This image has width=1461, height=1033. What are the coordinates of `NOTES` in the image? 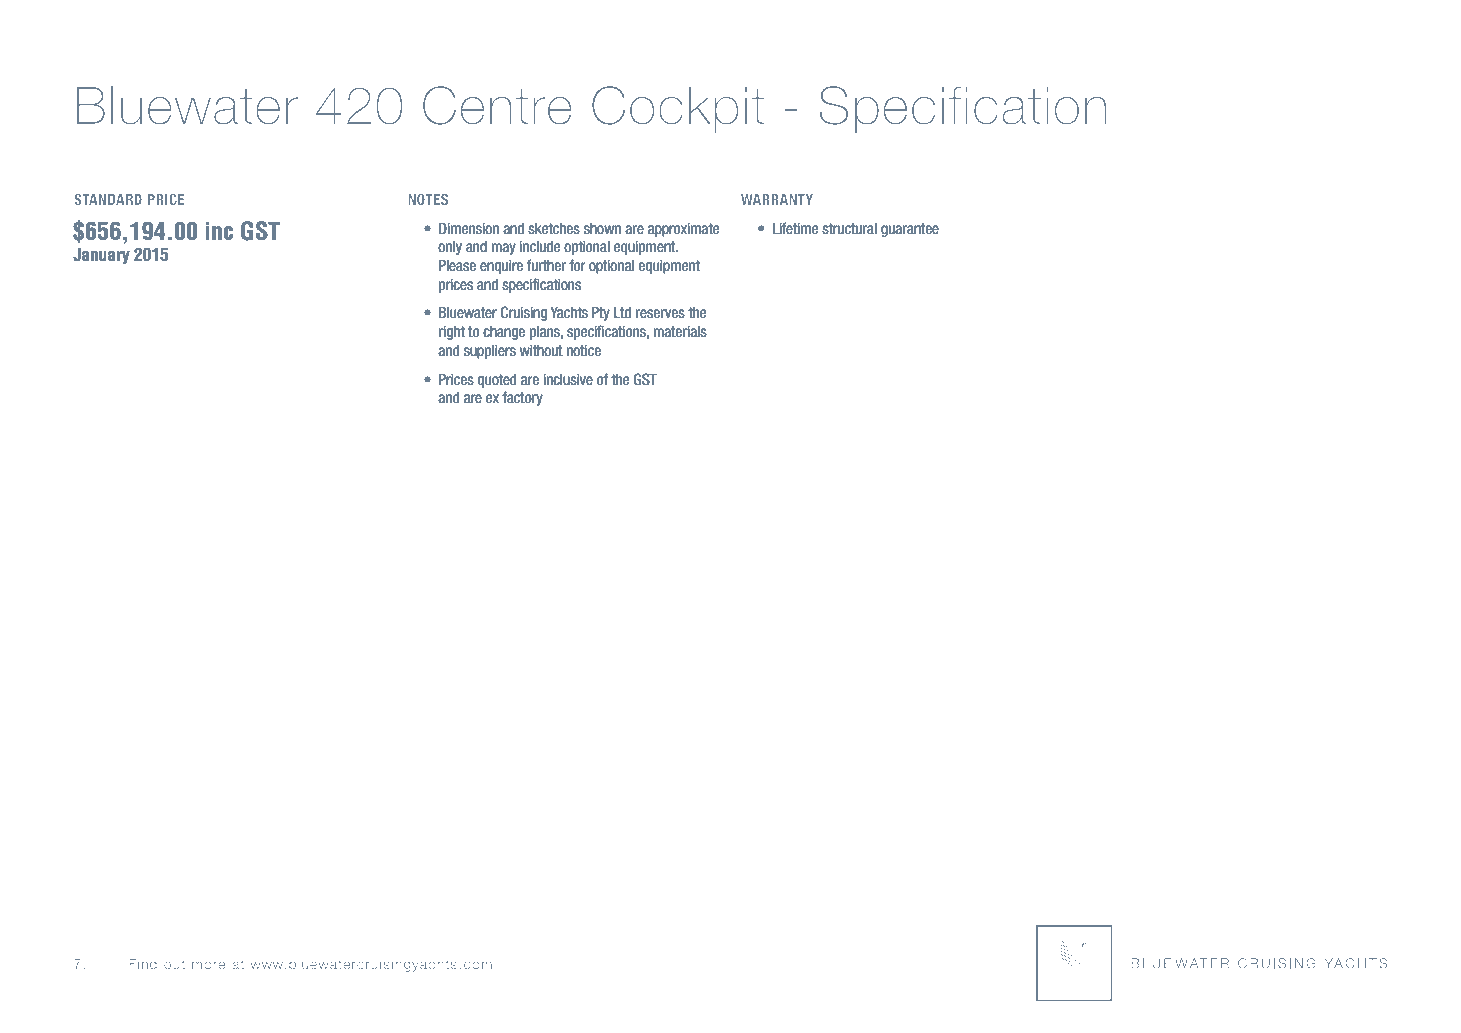 It's located at (428, 199).
